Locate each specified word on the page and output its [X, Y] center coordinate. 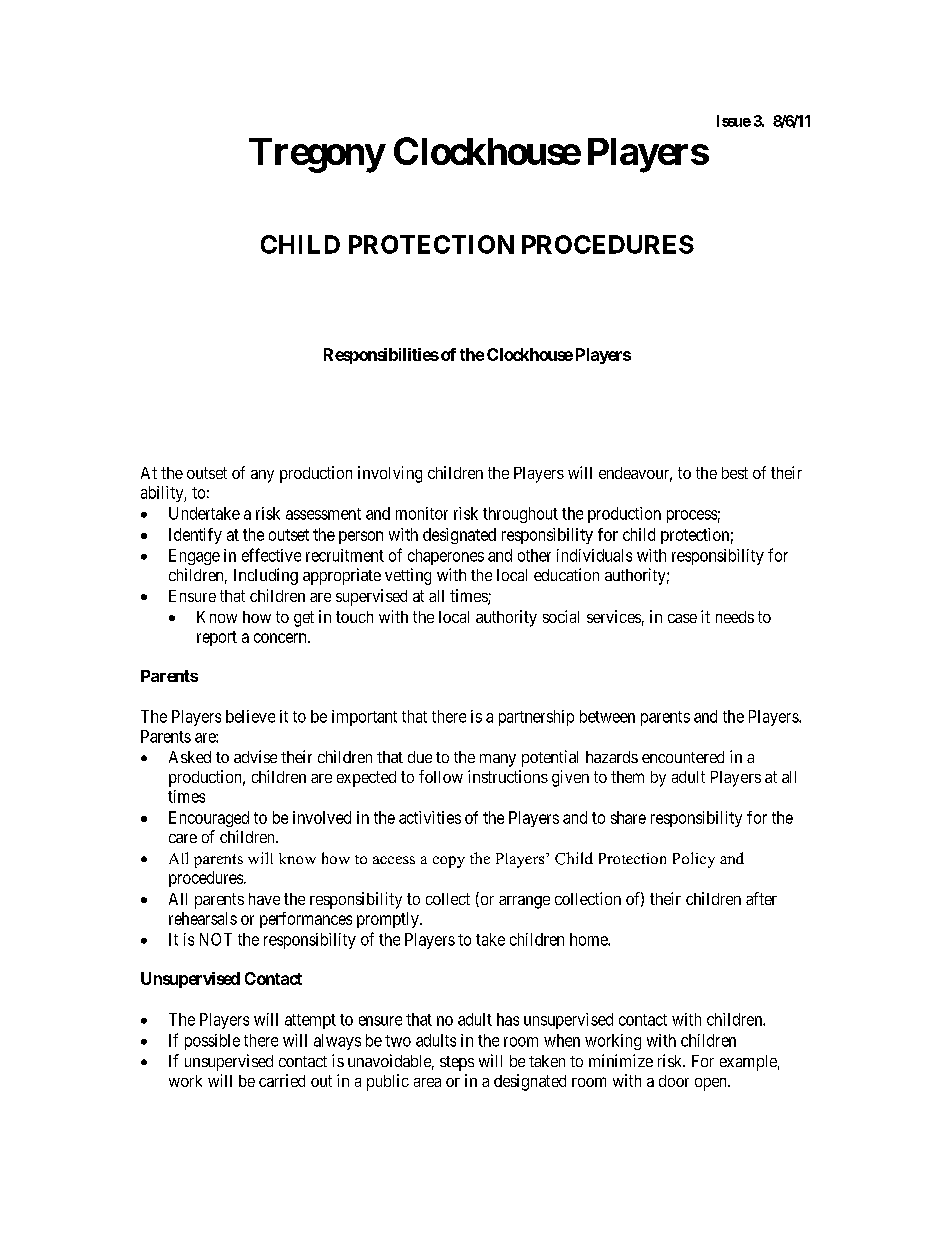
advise [255, 756]
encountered [683, 757]
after [761, 898]
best [735, 473]
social [561, 616]
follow [441, 776]
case [682, 618]
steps [457, 1063]
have [264, 899]
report [217, 638]
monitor [422, 513]
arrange [524, 902]
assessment [323, 514]
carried [282, 1080]
